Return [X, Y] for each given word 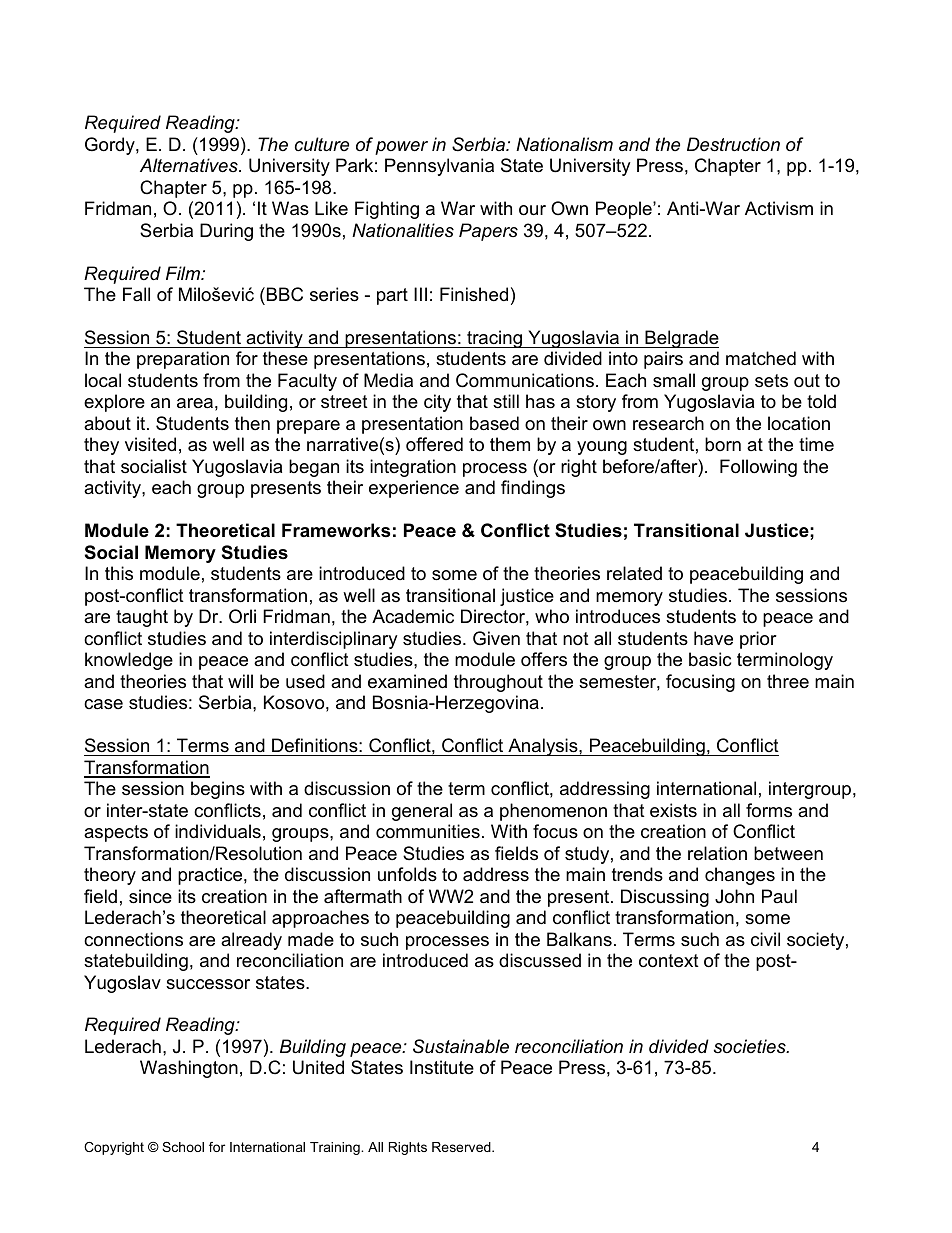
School [183, 1147]
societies [751, 1046]
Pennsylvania [439, 167]
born [723, 444]
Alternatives [190, 165]
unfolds [407, 874]
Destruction [733, 144]
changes [740, 876]
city [437, 403]
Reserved [462, 1147]
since [150, 896]
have [713, 638]
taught [142, 618]
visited [150, 444]
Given [496, 638]
